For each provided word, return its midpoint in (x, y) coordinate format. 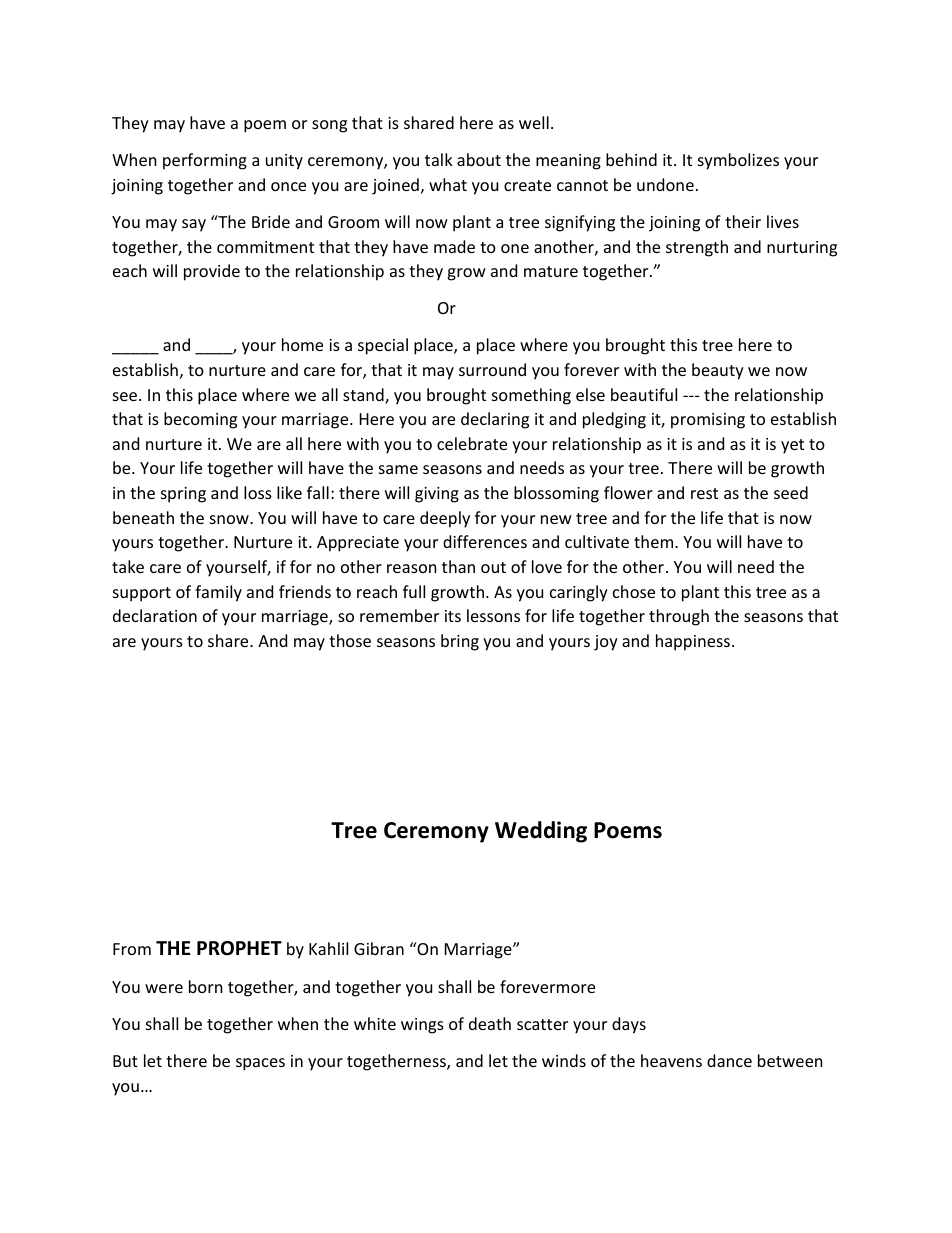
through (679, 617)
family (218, 593)
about (479, 159)
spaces (260, 1064)
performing (205, 161)
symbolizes (738, 161)
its (453, 616)
